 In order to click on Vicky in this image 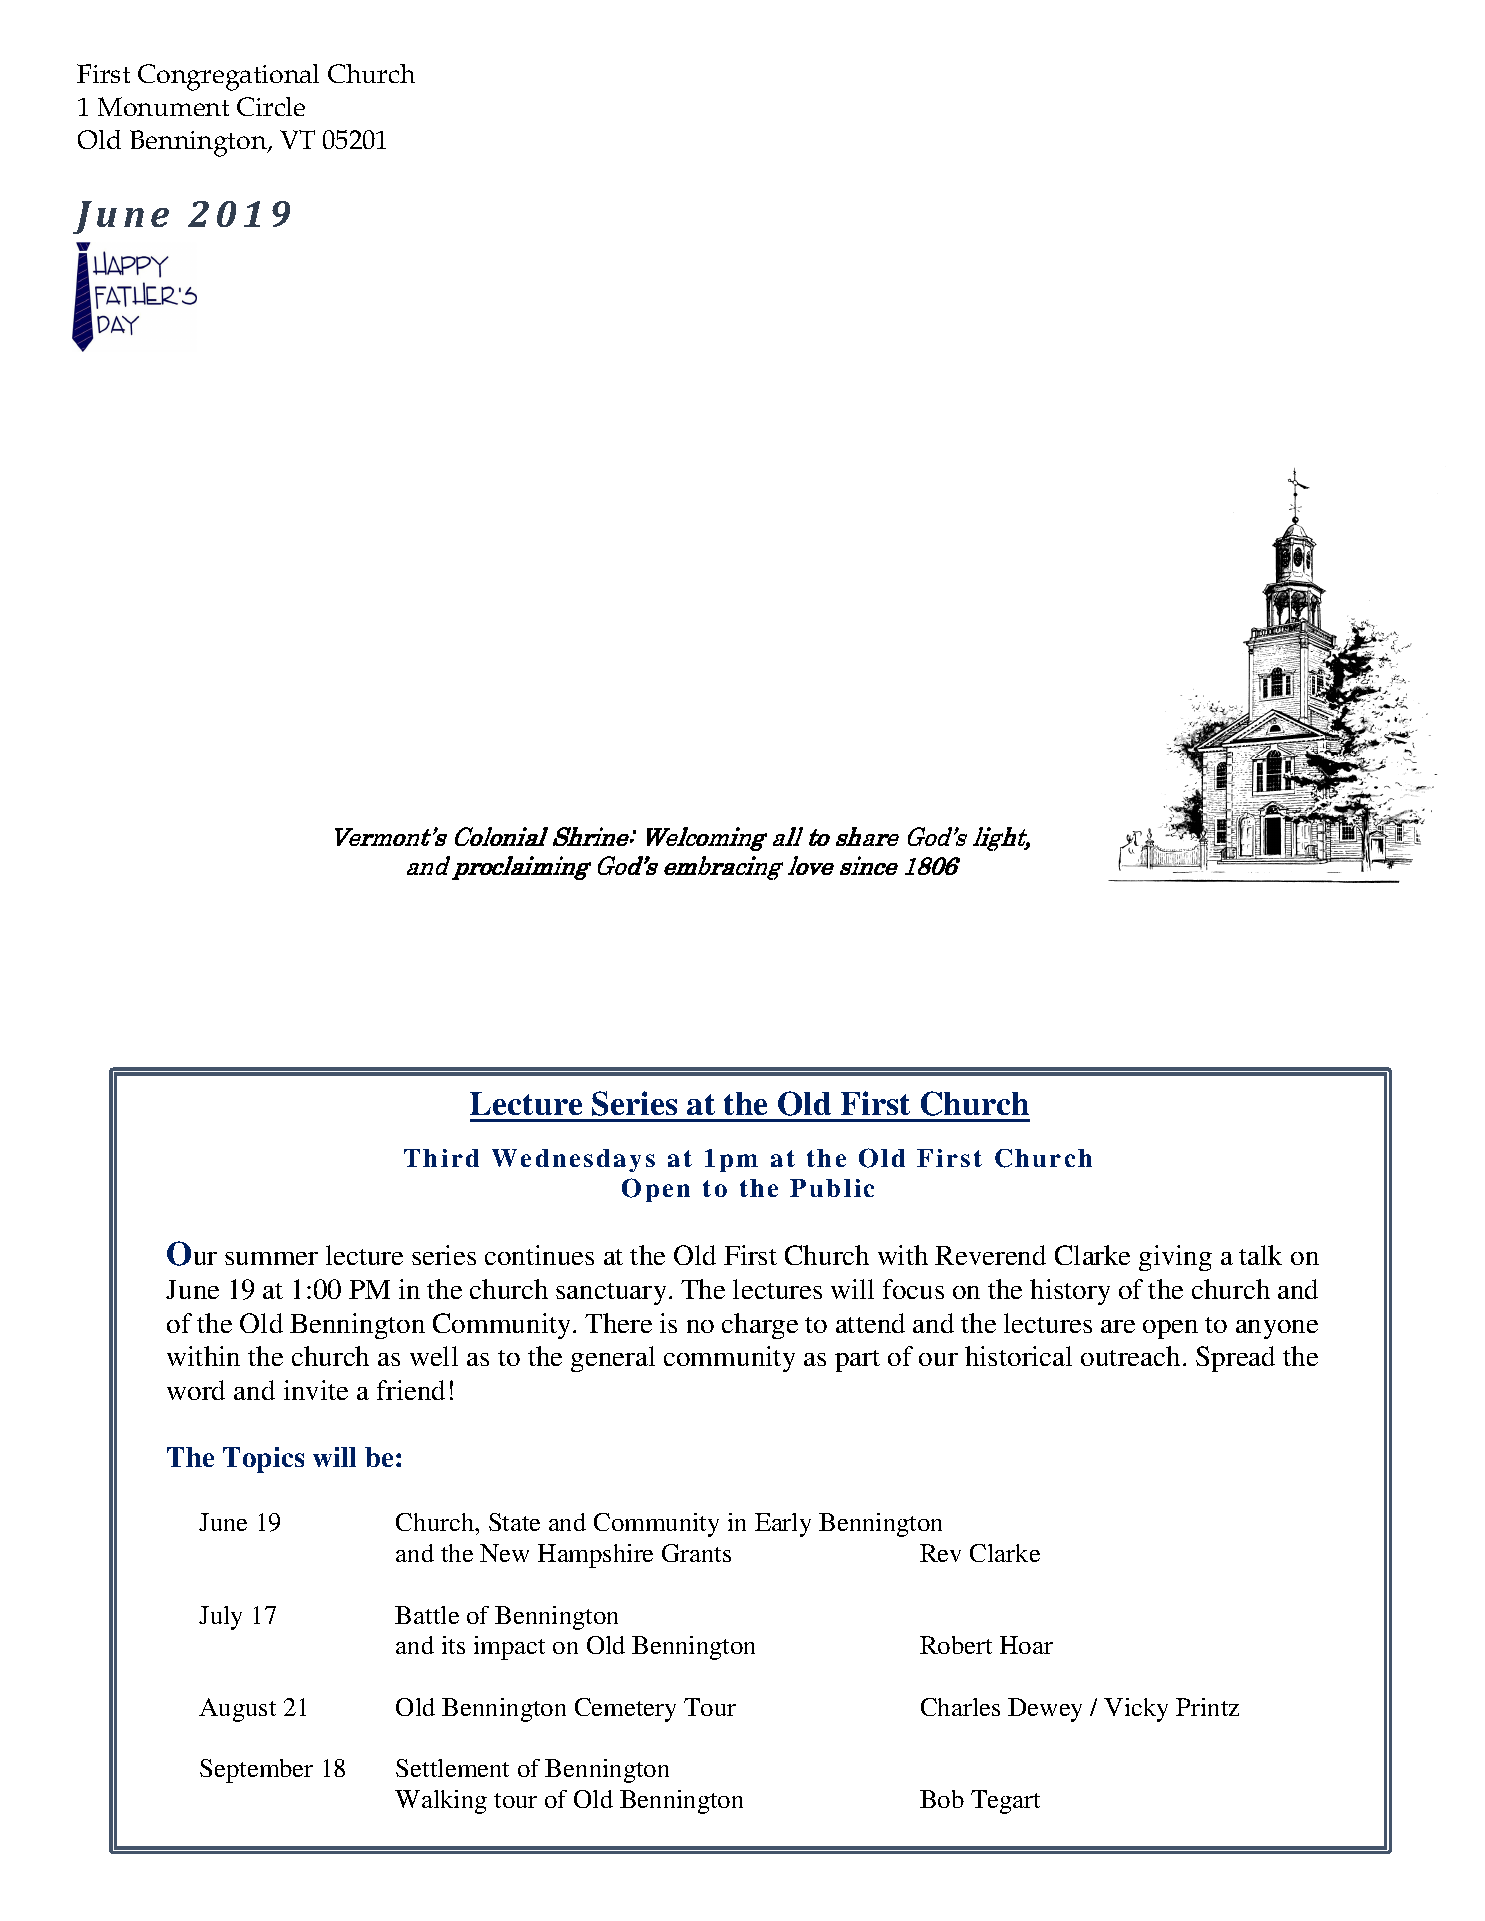, I will do `click(1136, 1710)`.
